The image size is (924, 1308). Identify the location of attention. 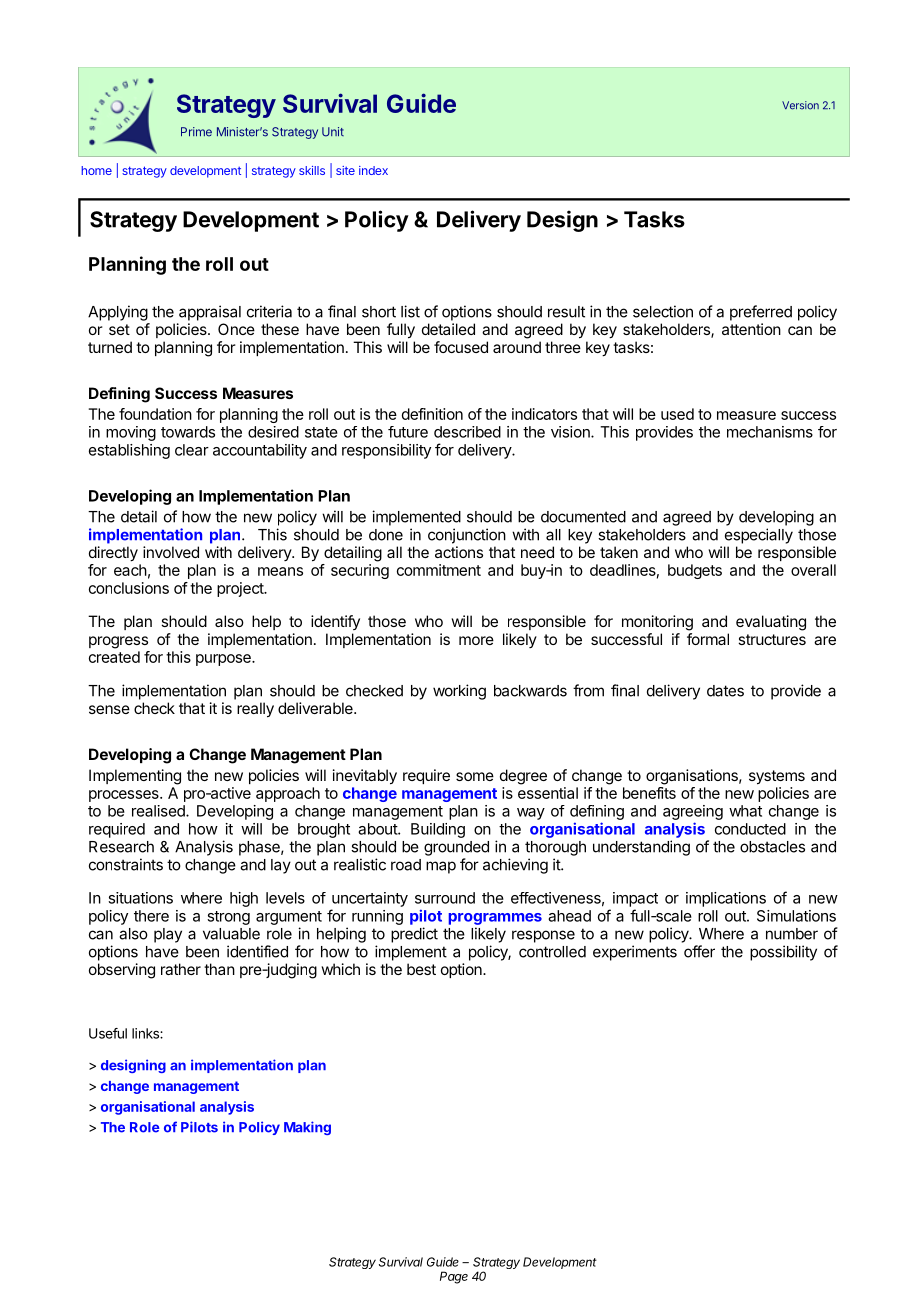
(751, 329).
